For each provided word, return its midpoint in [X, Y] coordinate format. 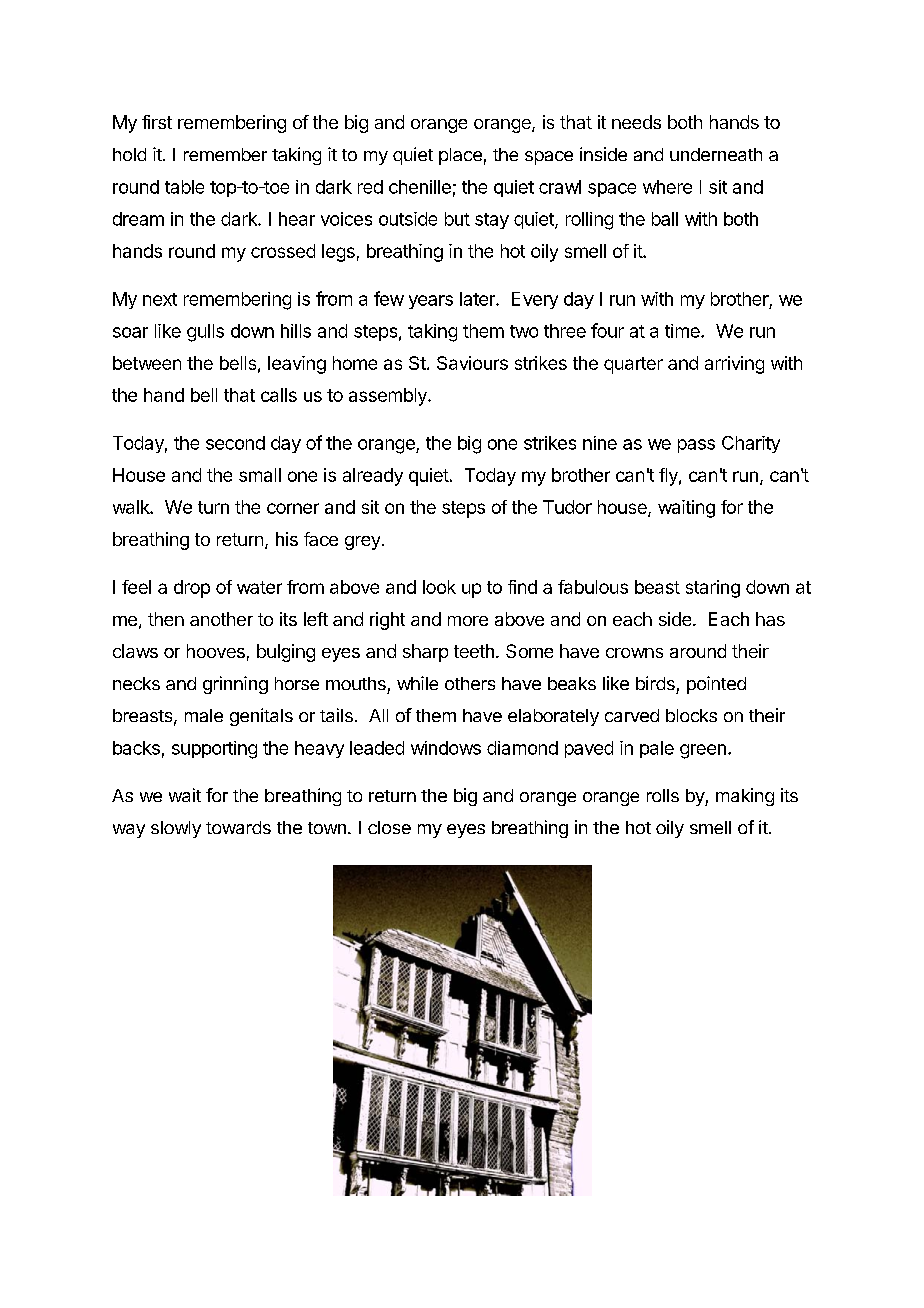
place [460, 156]
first [157, 122]
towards [238, 827]
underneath [716, 154]
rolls [663, 795]
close [389, 827]
